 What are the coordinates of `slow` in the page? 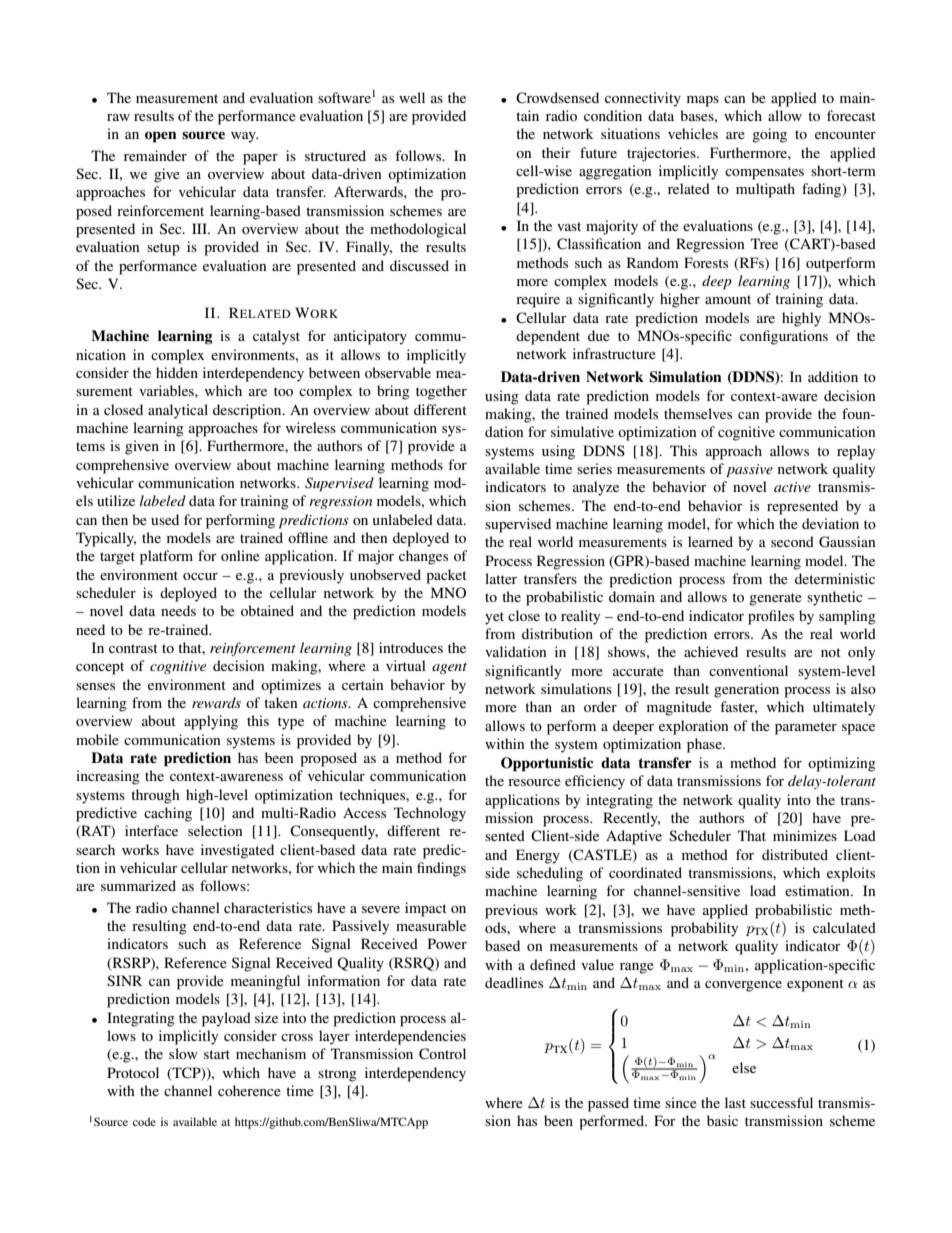 It's located at (183, 1053).
